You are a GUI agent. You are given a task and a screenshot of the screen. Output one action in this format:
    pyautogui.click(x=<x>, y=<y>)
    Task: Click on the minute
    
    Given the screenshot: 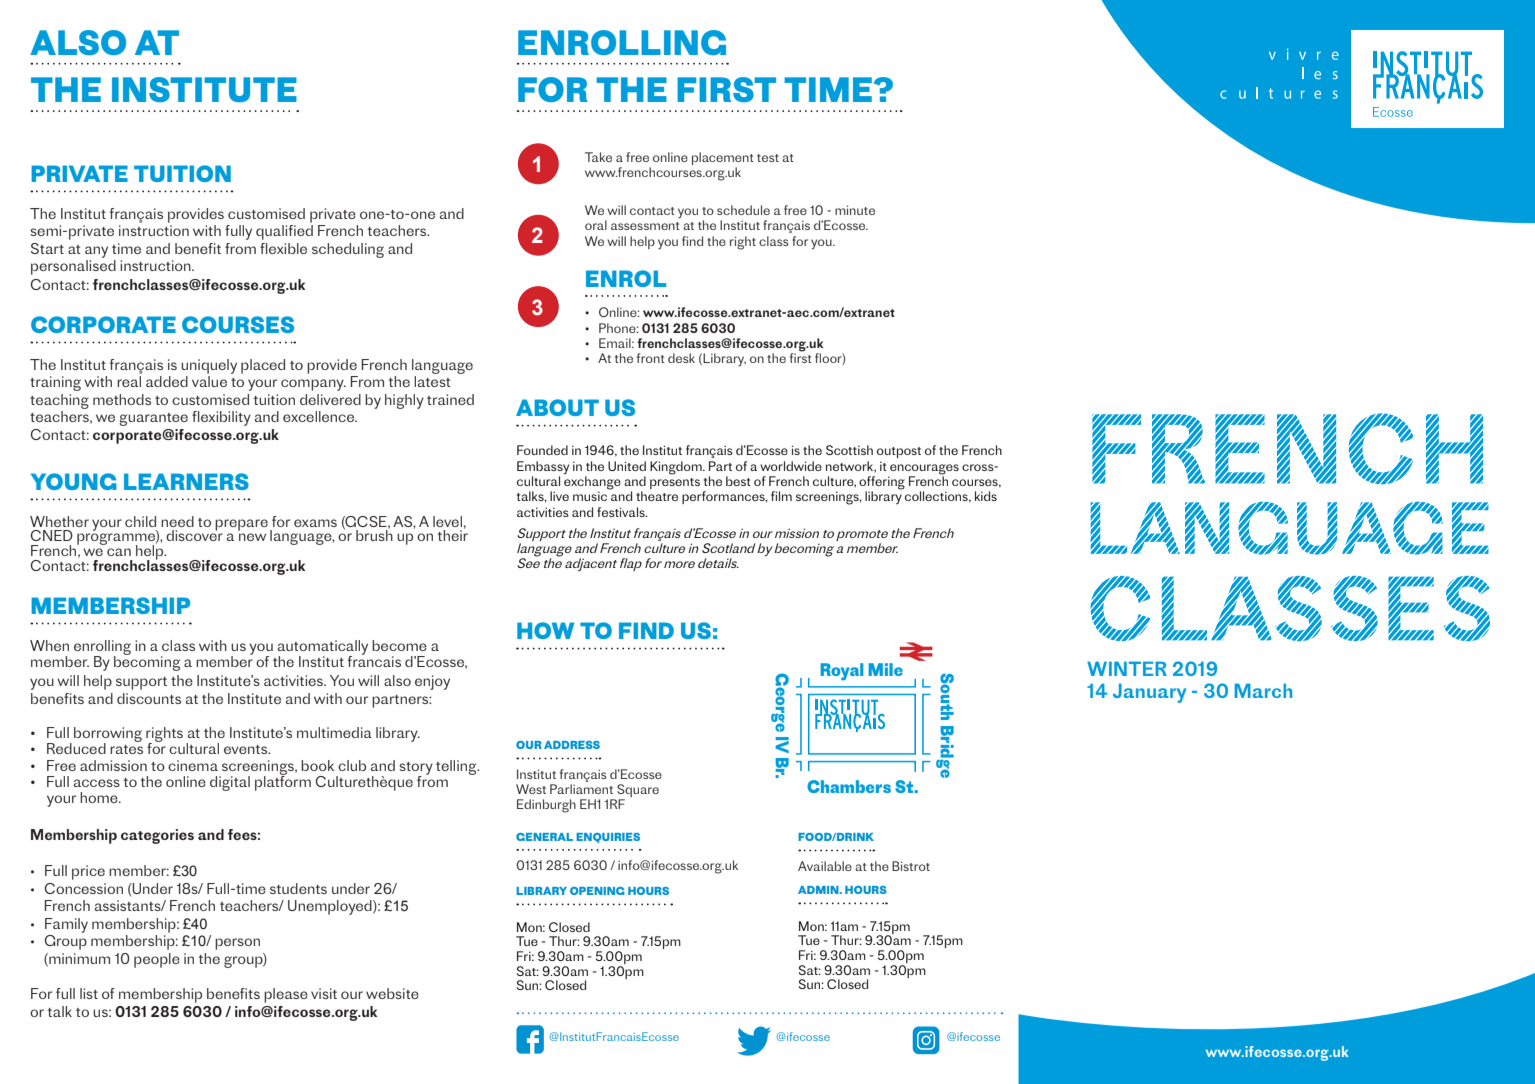 What is the action you would take?
    pyautogui.click(x=855, y=210)
